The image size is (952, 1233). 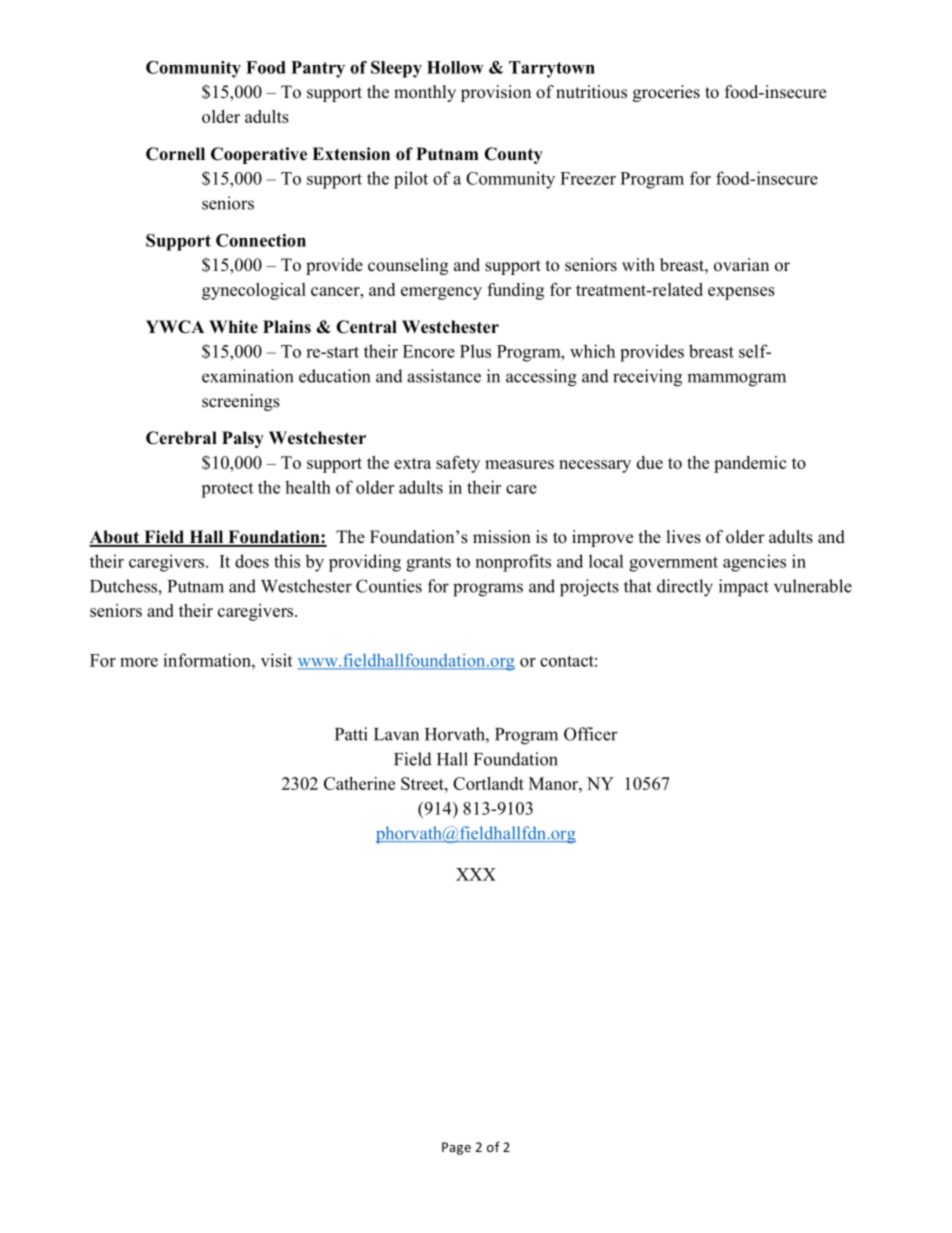 What do you see at coordinates (456, 1148) in the page?
I see `Page` at bounding box center [456, 1148].
